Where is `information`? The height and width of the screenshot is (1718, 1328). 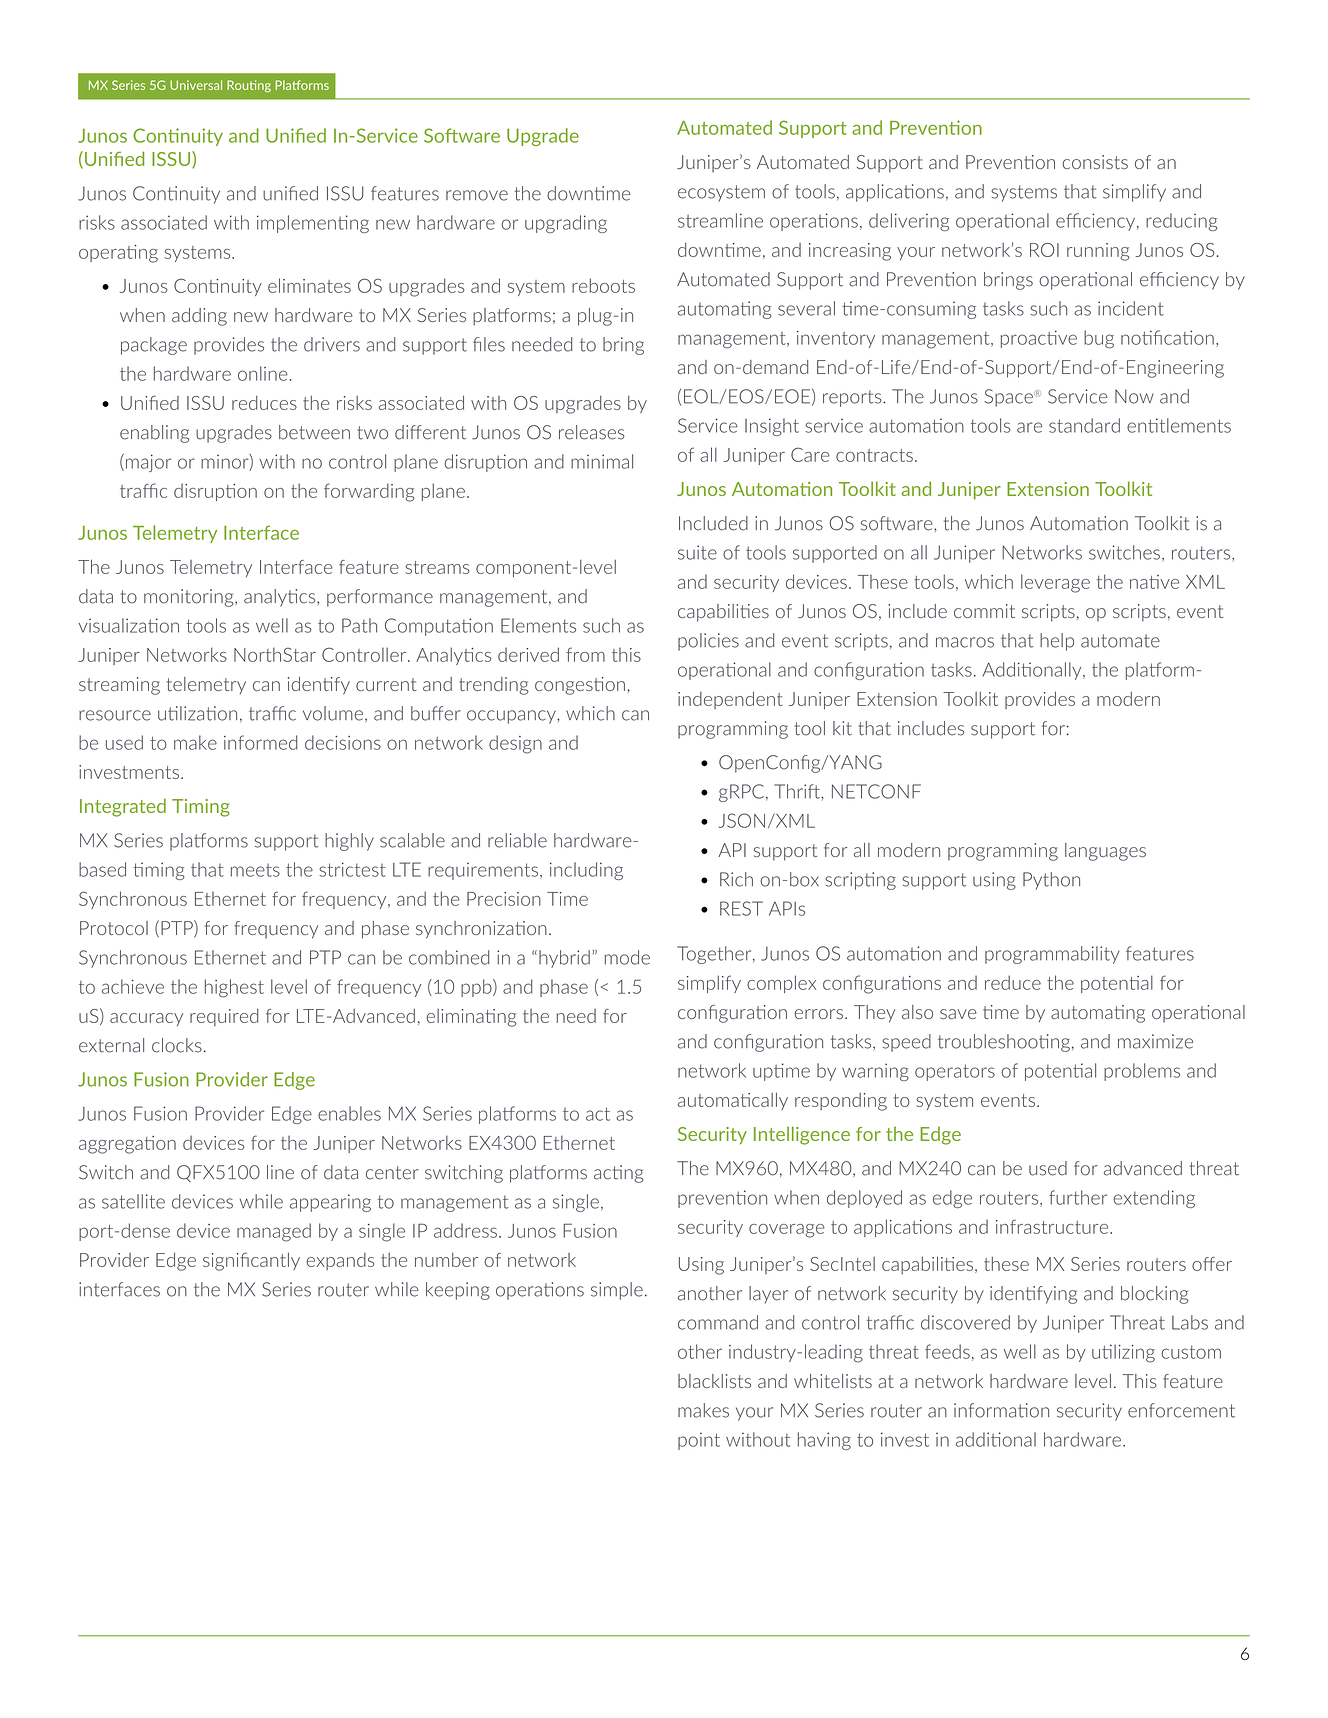
information is located at coordinates (1001, 1410).
